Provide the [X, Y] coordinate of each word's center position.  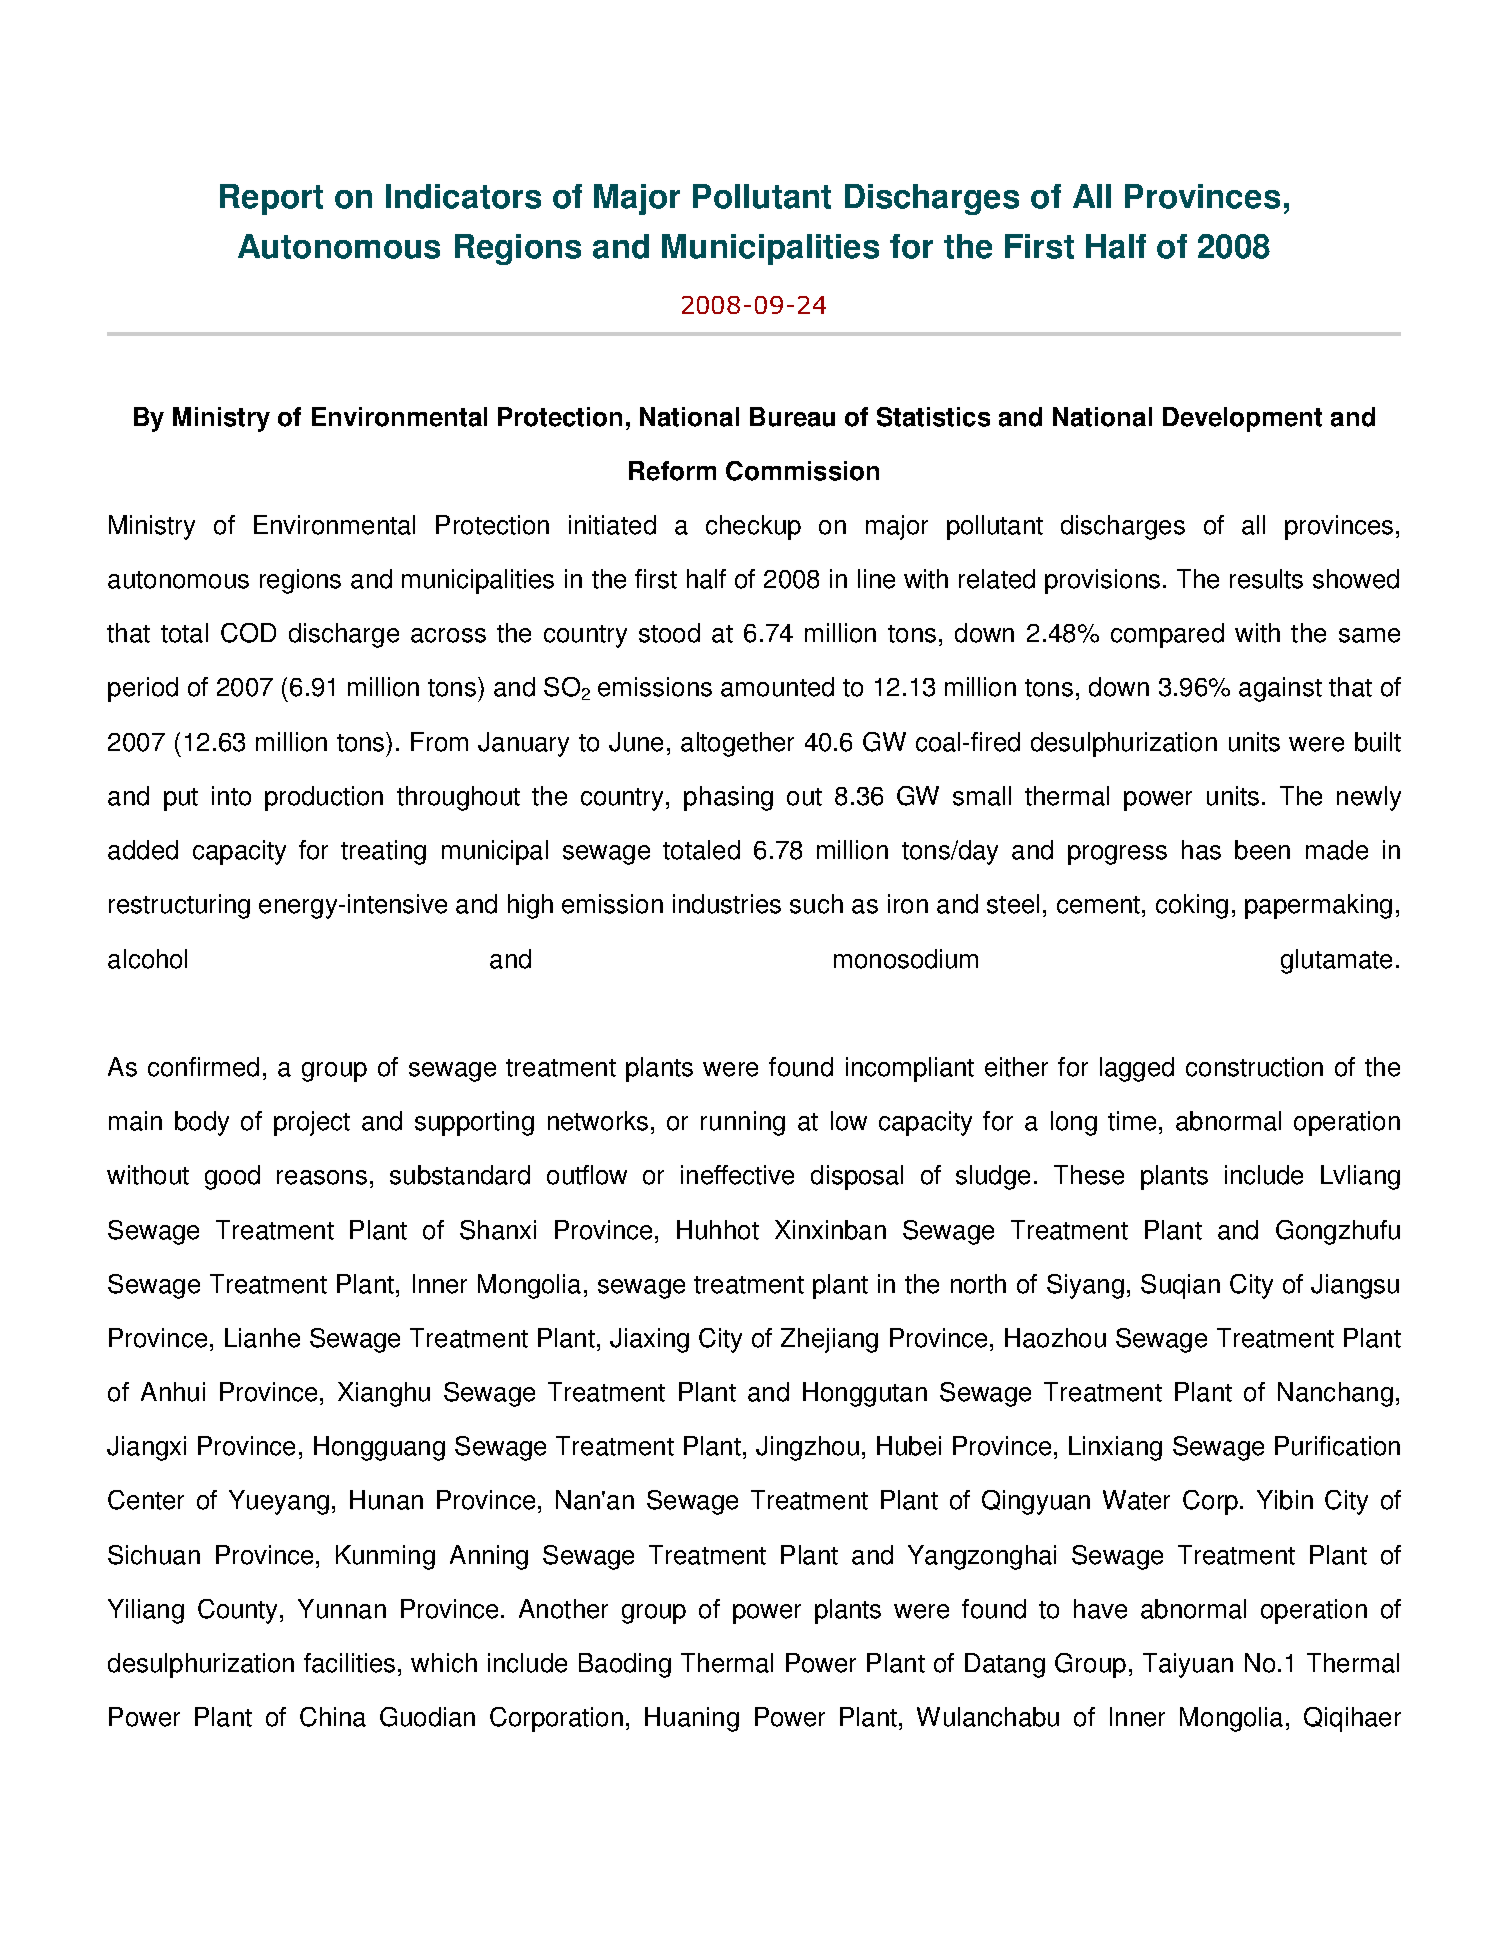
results [1266, 579]
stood [669, 633]
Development [1242, 419]
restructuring [179, 906]
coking [1192, 906]
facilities [349, 1663]
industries [727, 904]
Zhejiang [829, 1340]
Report [271, 199]
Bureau [792, 417]
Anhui [173, 1392]
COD [248, 633]
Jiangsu [1355, 1286]
